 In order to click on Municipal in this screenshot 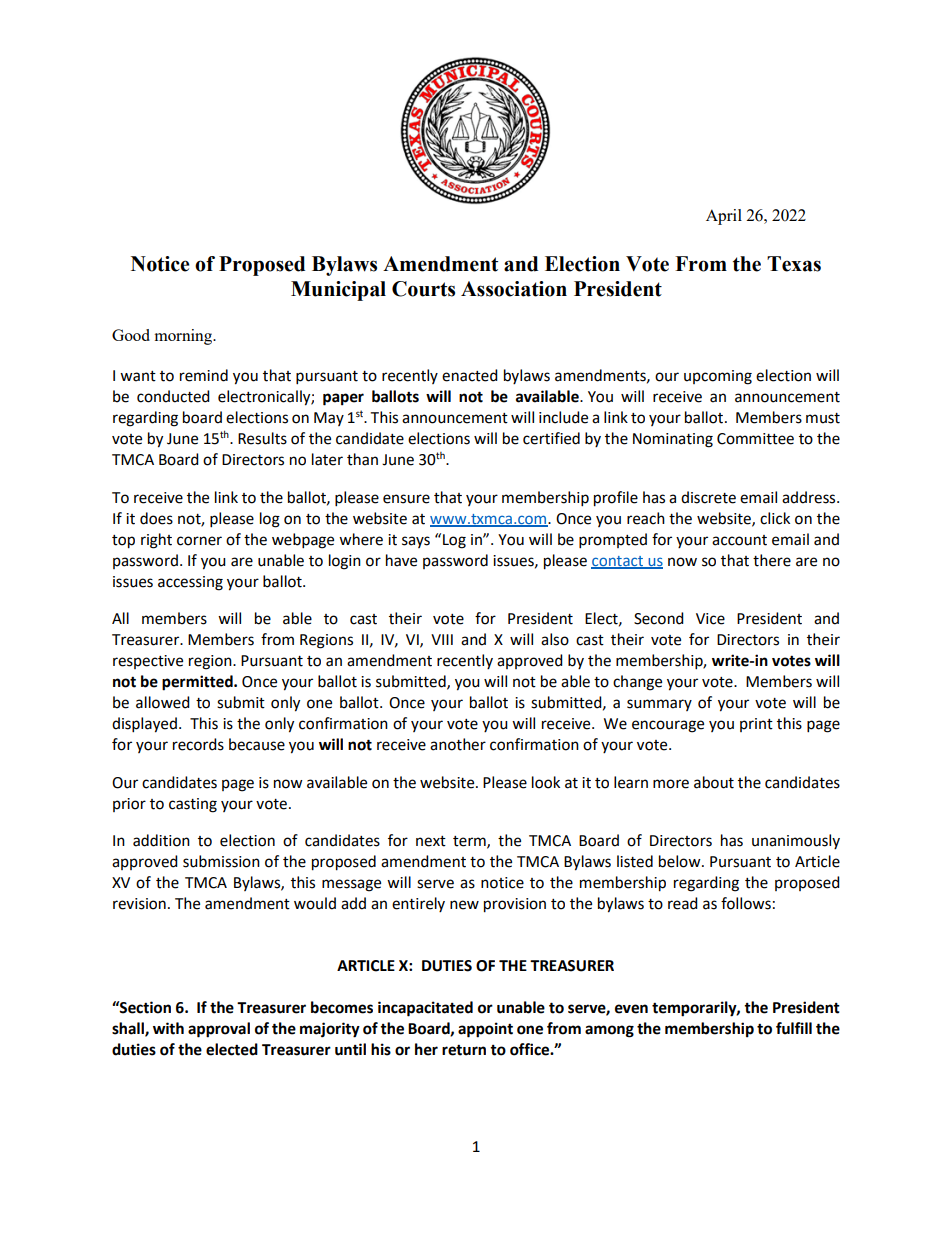, I will do `click(338, 291)`.
